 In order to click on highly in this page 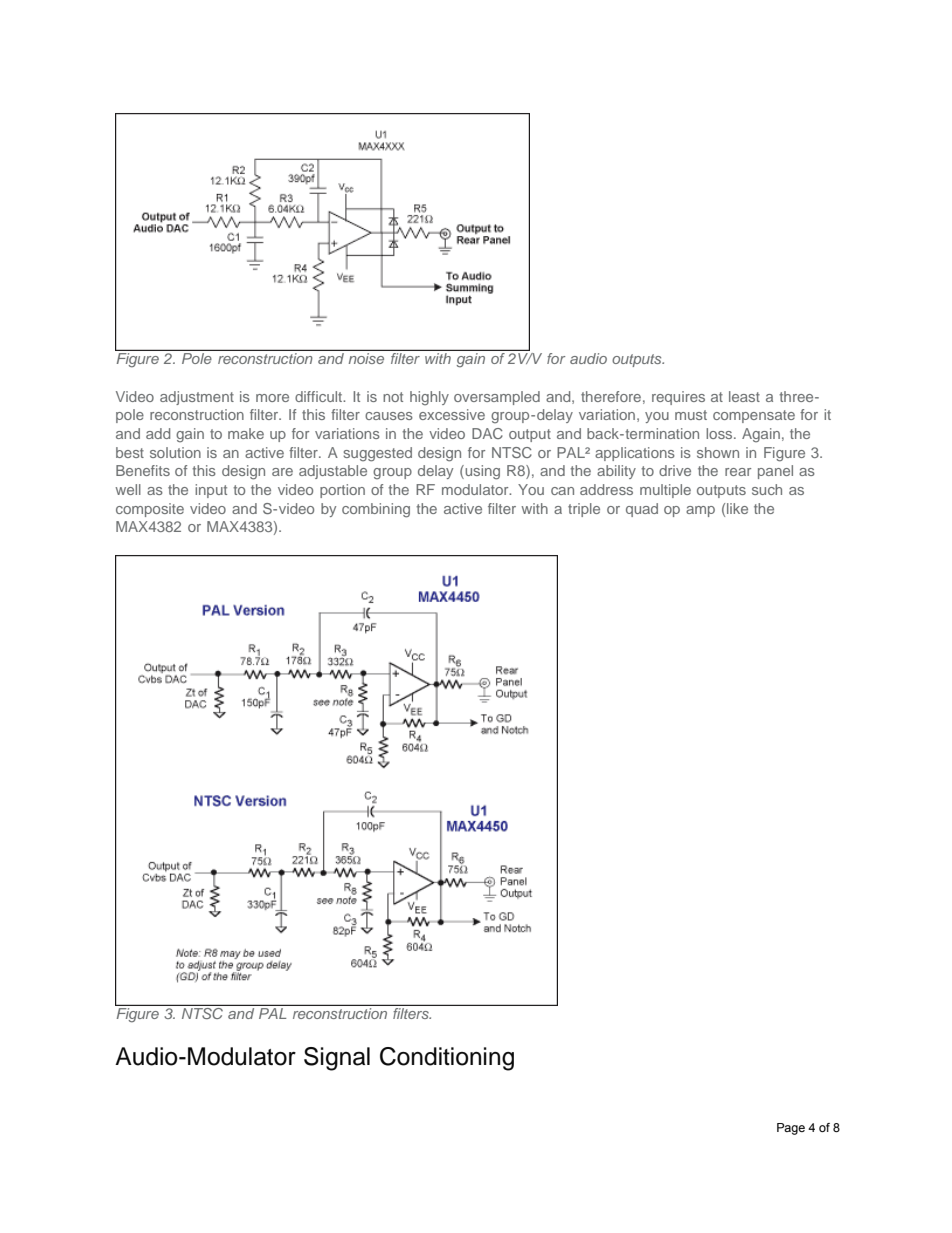, I will do `click(429, 398)`.
